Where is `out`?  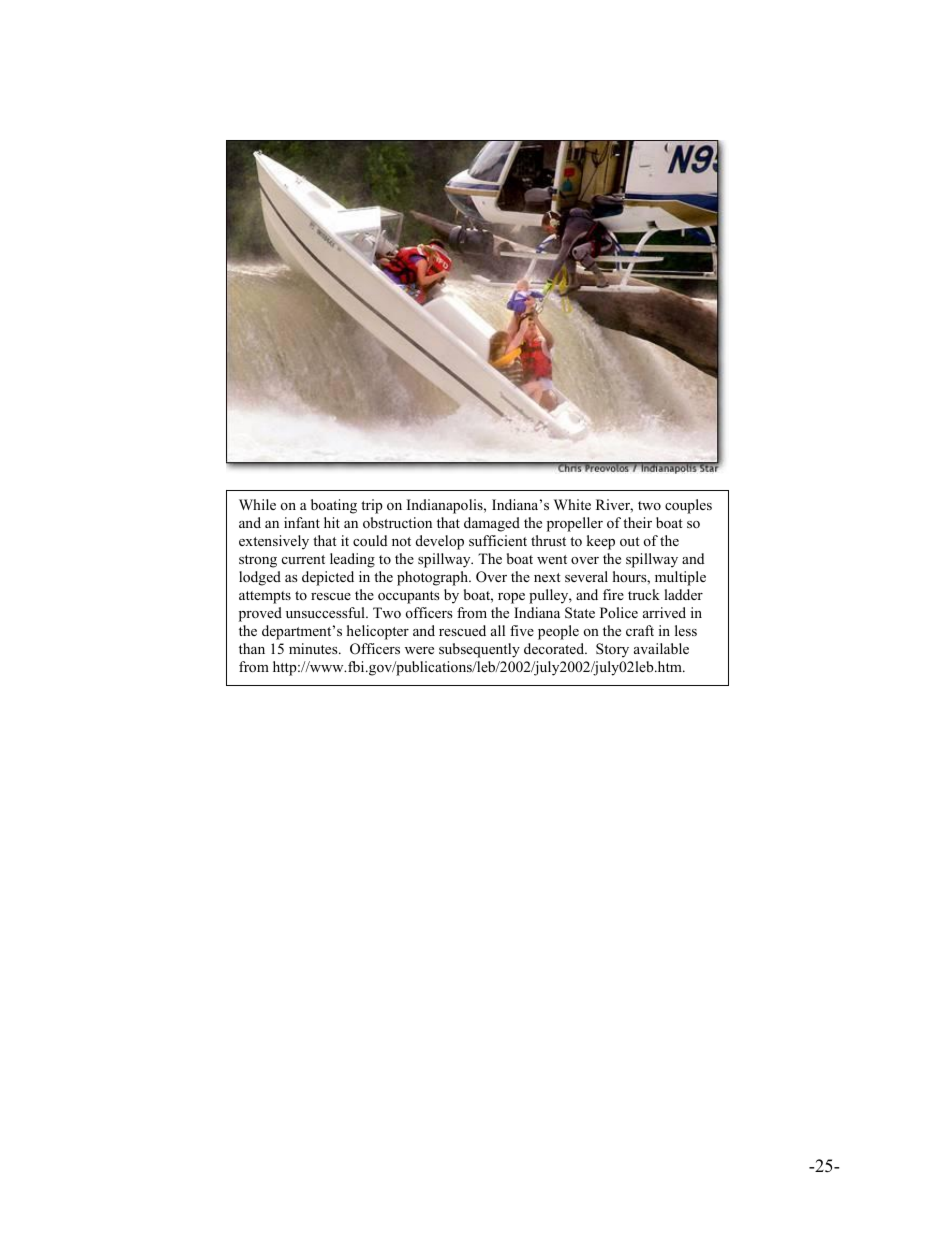 out is located at coordinates (630, 541).
